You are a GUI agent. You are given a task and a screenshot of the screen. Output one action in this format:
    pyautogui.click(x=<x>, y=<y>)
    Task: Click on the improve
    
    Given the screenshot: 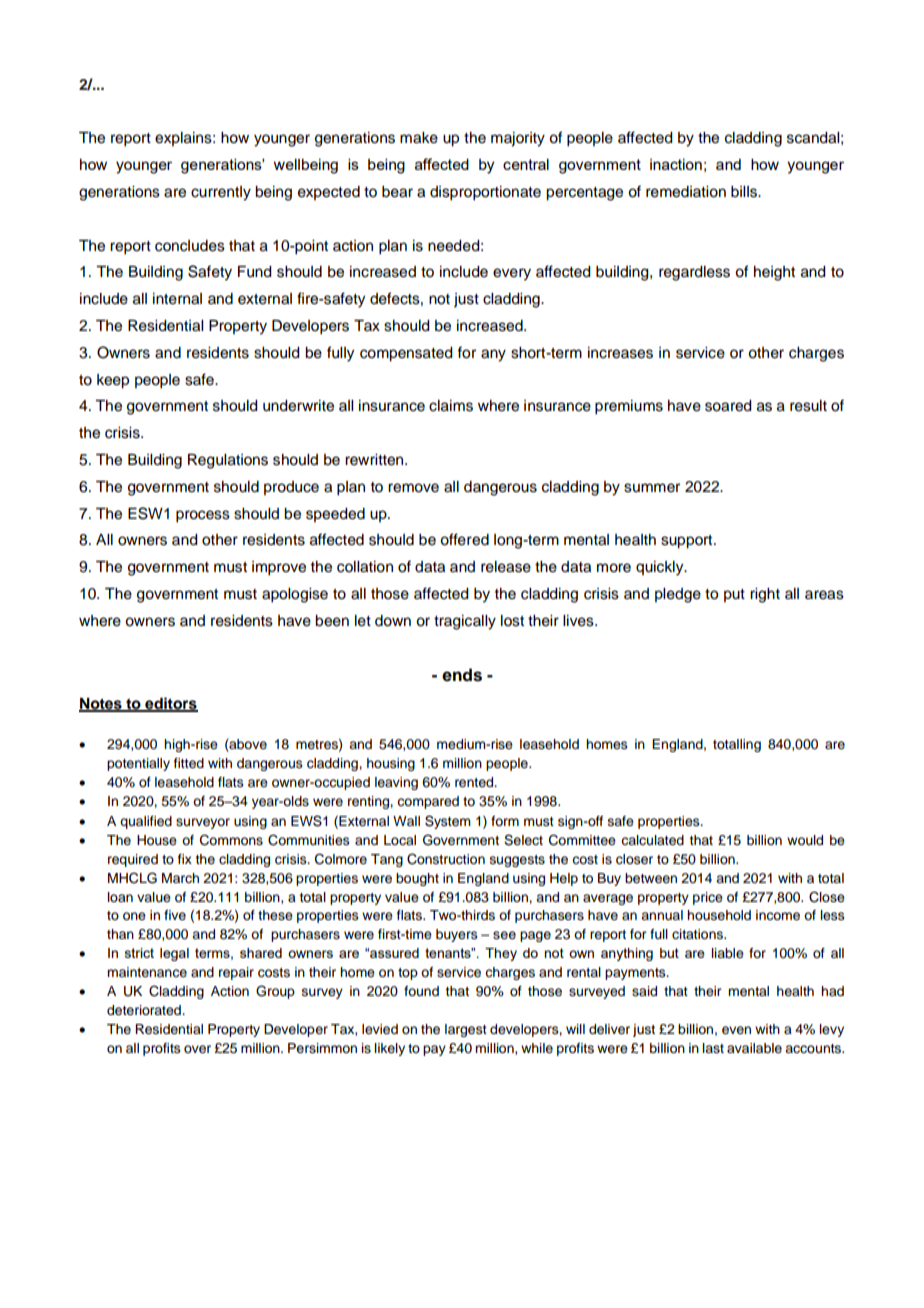 What is the action you would take?
    pyautogui.click(x=279, y=568)
